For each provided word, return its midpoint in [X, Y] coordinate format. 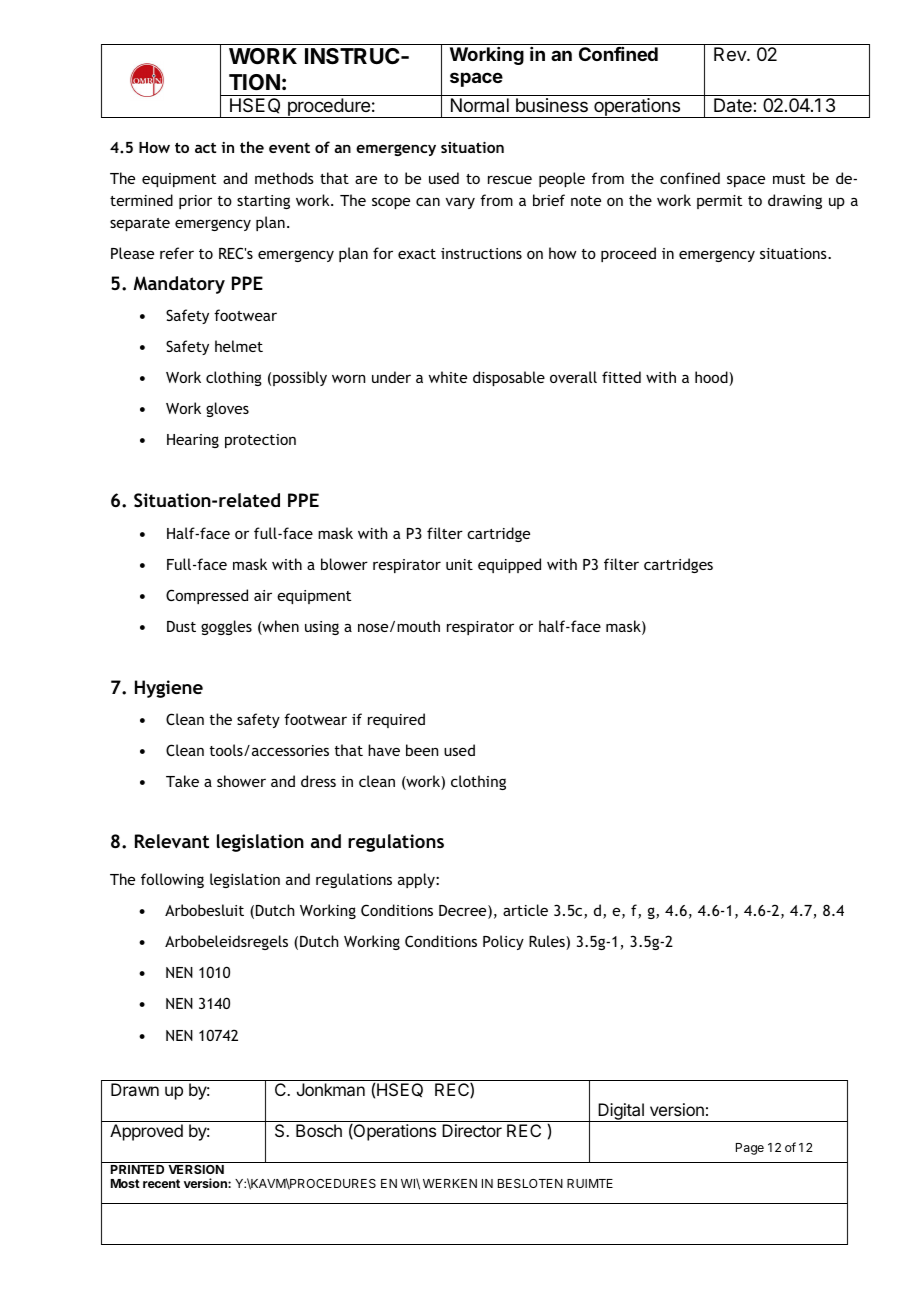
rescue [510, 179]
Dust [181, 626]
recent [161, 1183]
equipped [509, 565]
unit [459, 564]
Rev [731, 54]
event [289, 148]
